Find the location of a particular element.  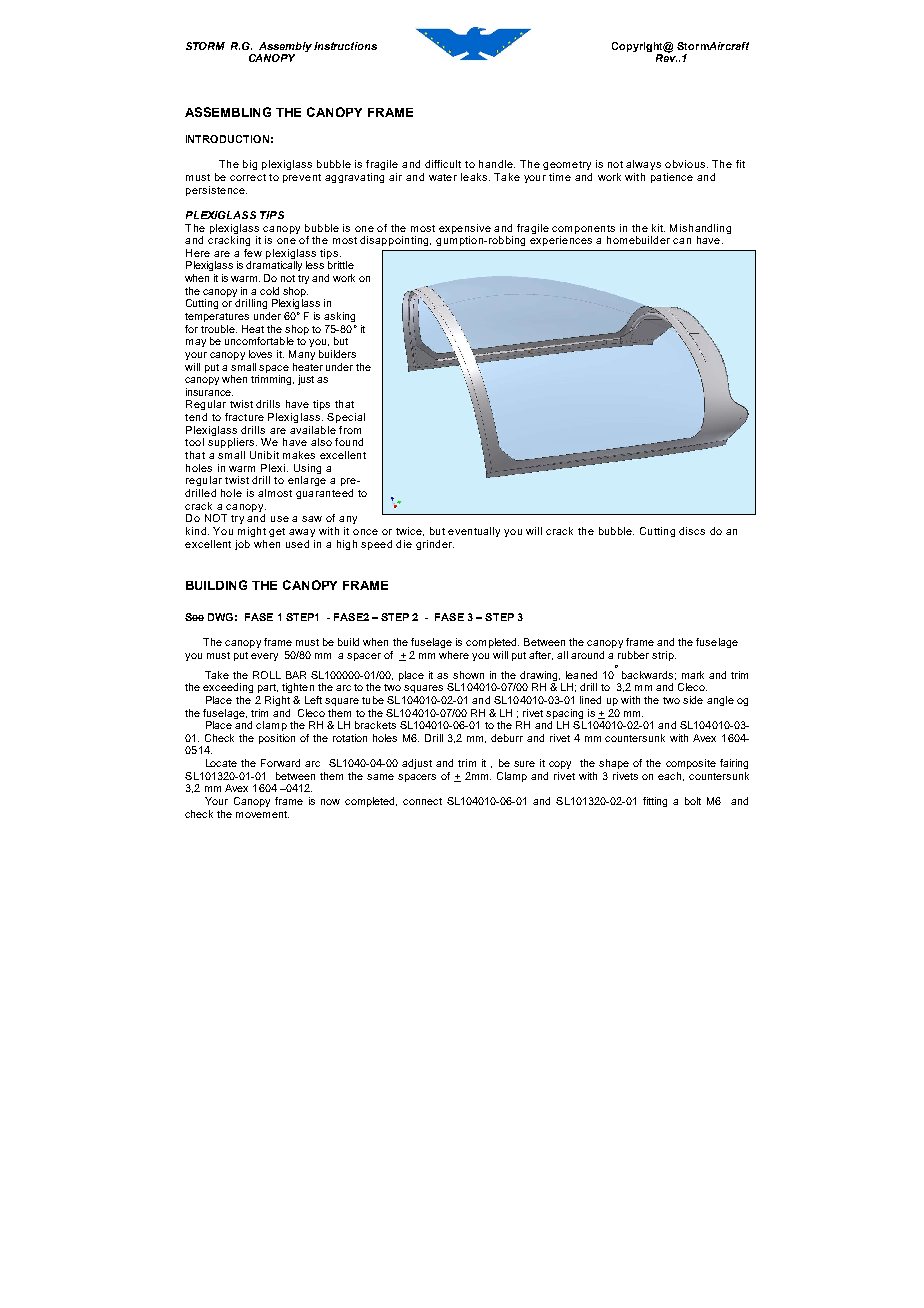

Assembly is located at coordinates (285, 47).
